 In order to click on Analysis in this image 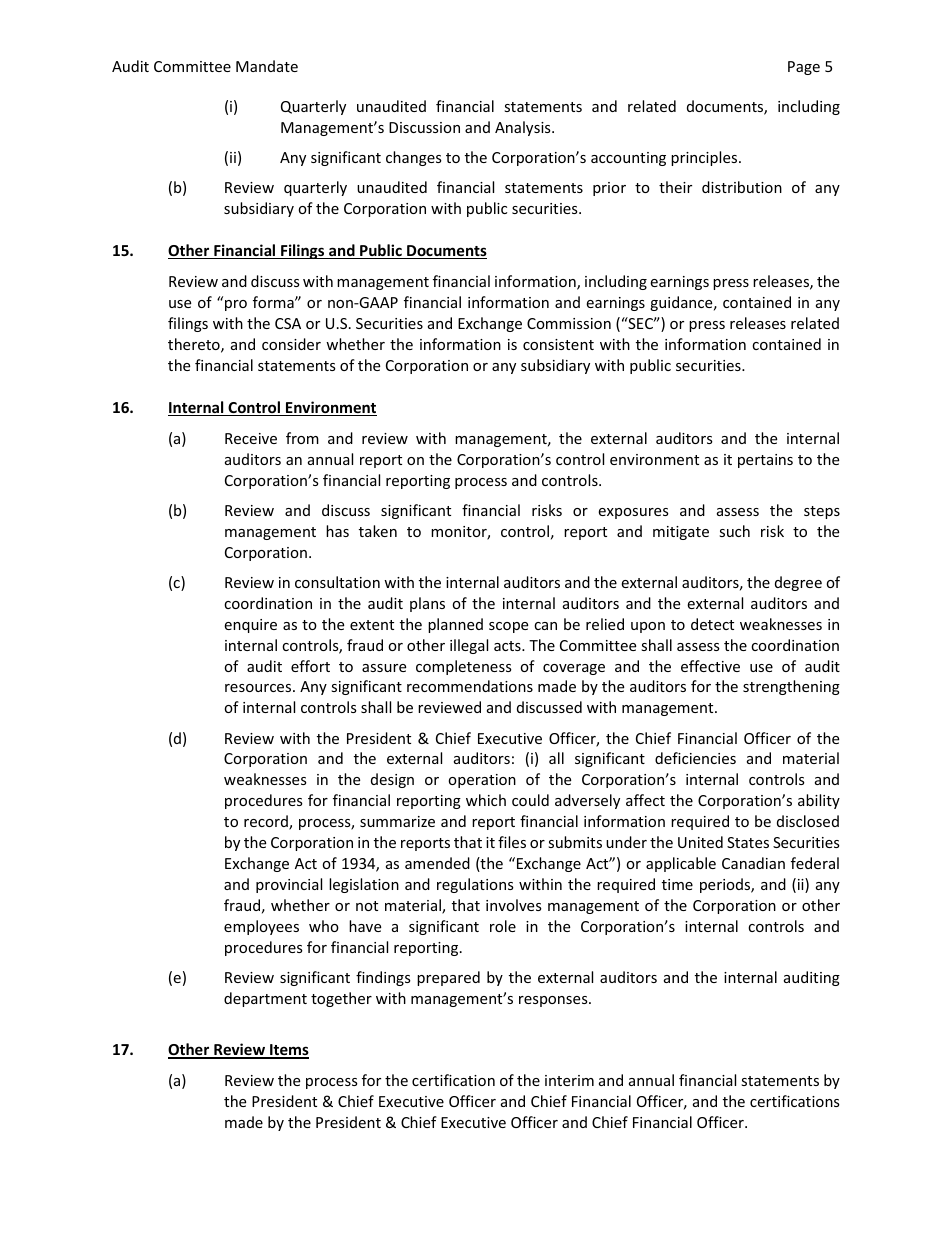, I will do `click(524, 128)`.
